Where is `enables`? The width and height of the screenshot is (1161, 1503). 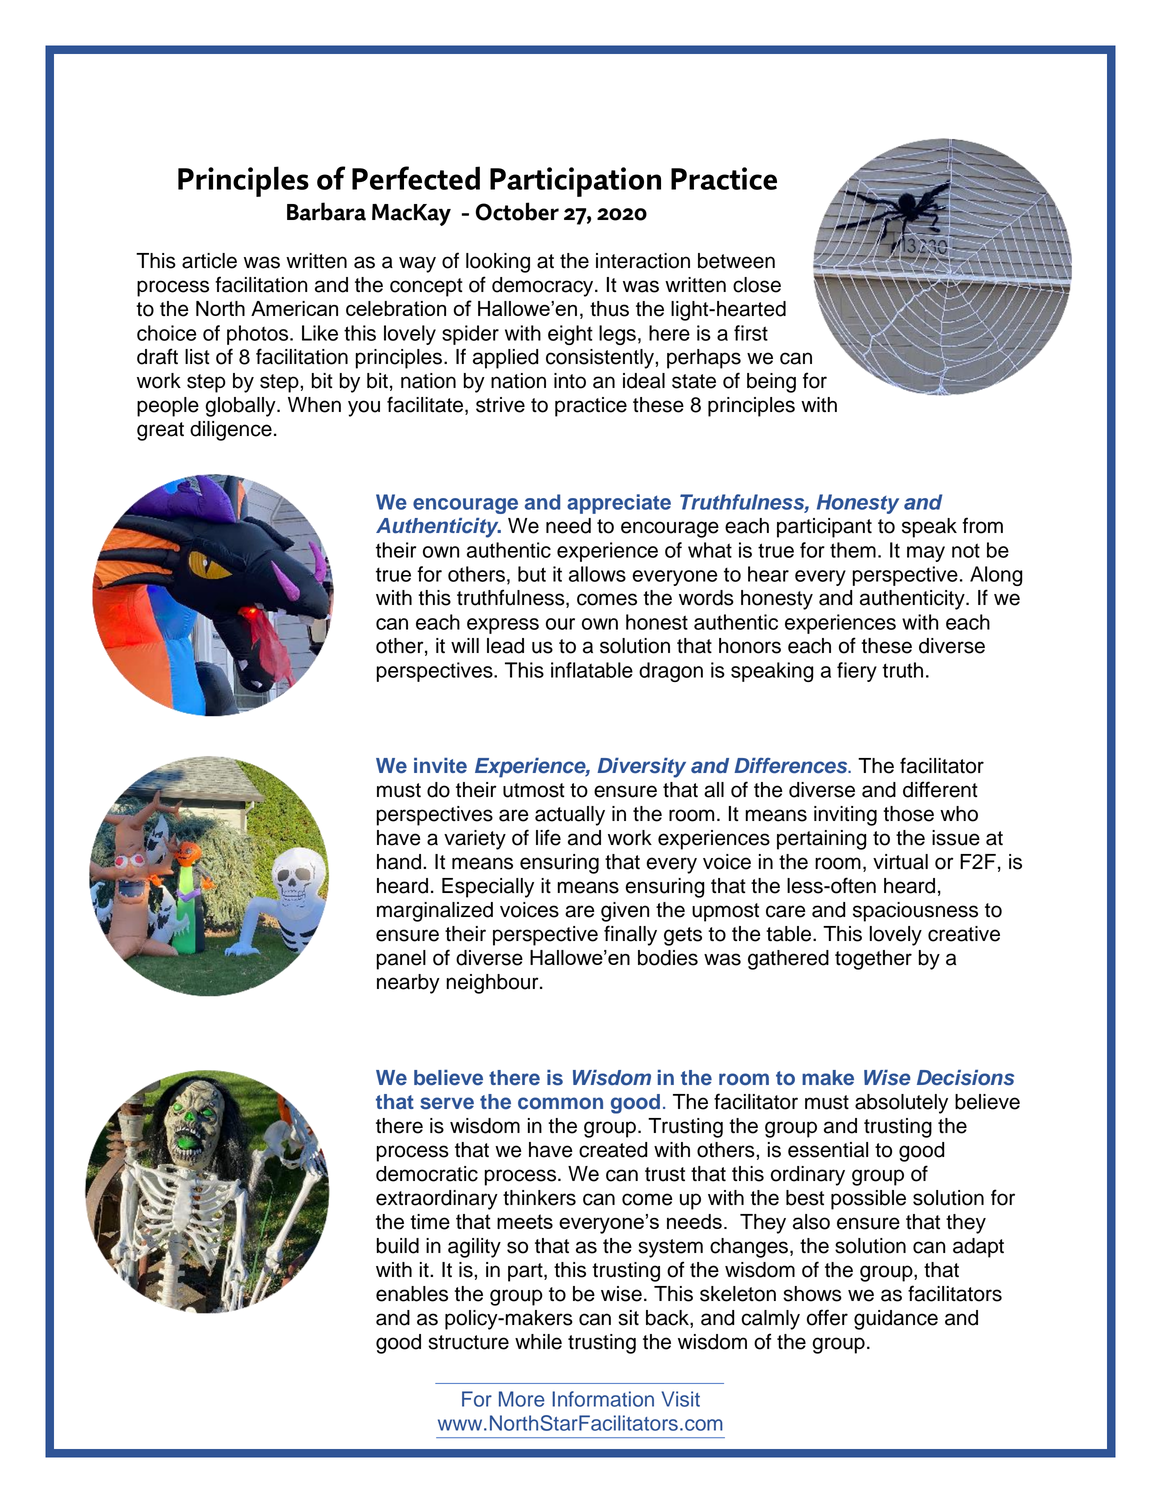 enables is located at coordinates (412, 1294).
